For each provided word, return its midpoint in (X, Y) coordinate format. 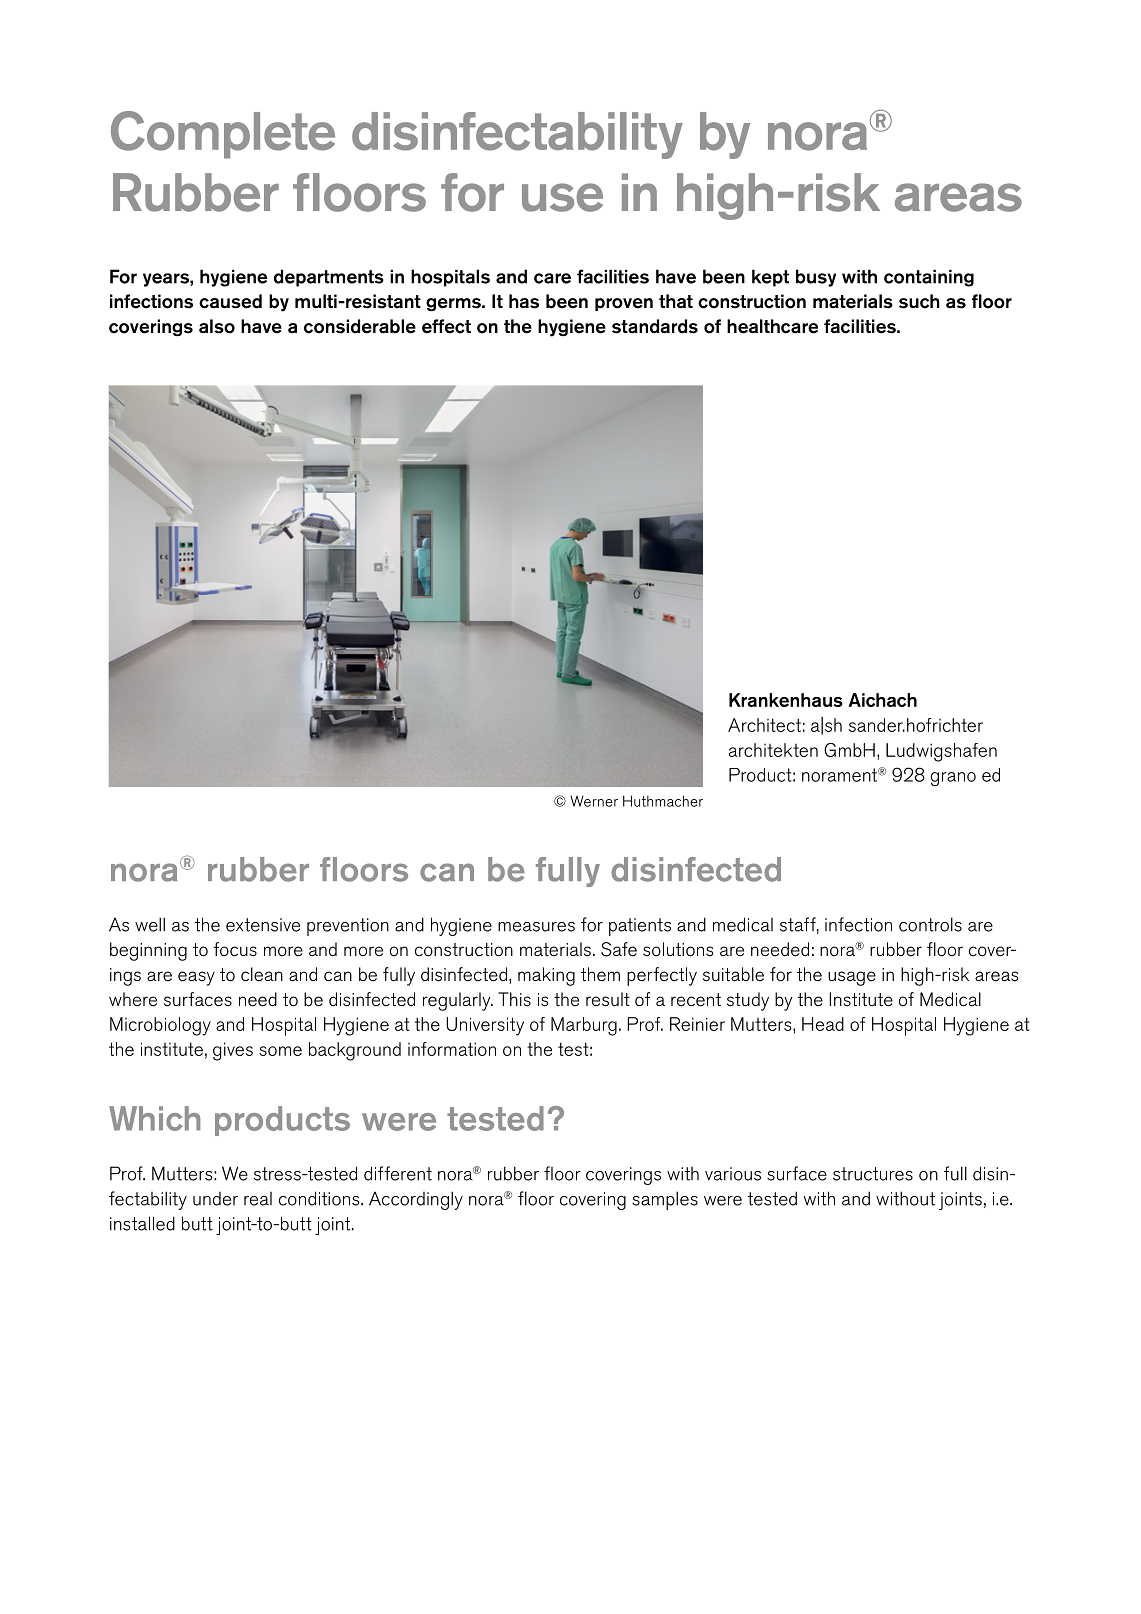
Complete (223, 135)
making (546, 976)
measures (536, 927)
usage (852, 978)
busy (816, 278)
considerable (360, 326)
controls (930, 924)
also (217, 326)
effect (446, 326)
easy (196, 978)
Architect (764, 725)
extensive (263, 925)
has (524, 301)
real (258, 1199)
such (919, 301)
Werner (594, 801)
